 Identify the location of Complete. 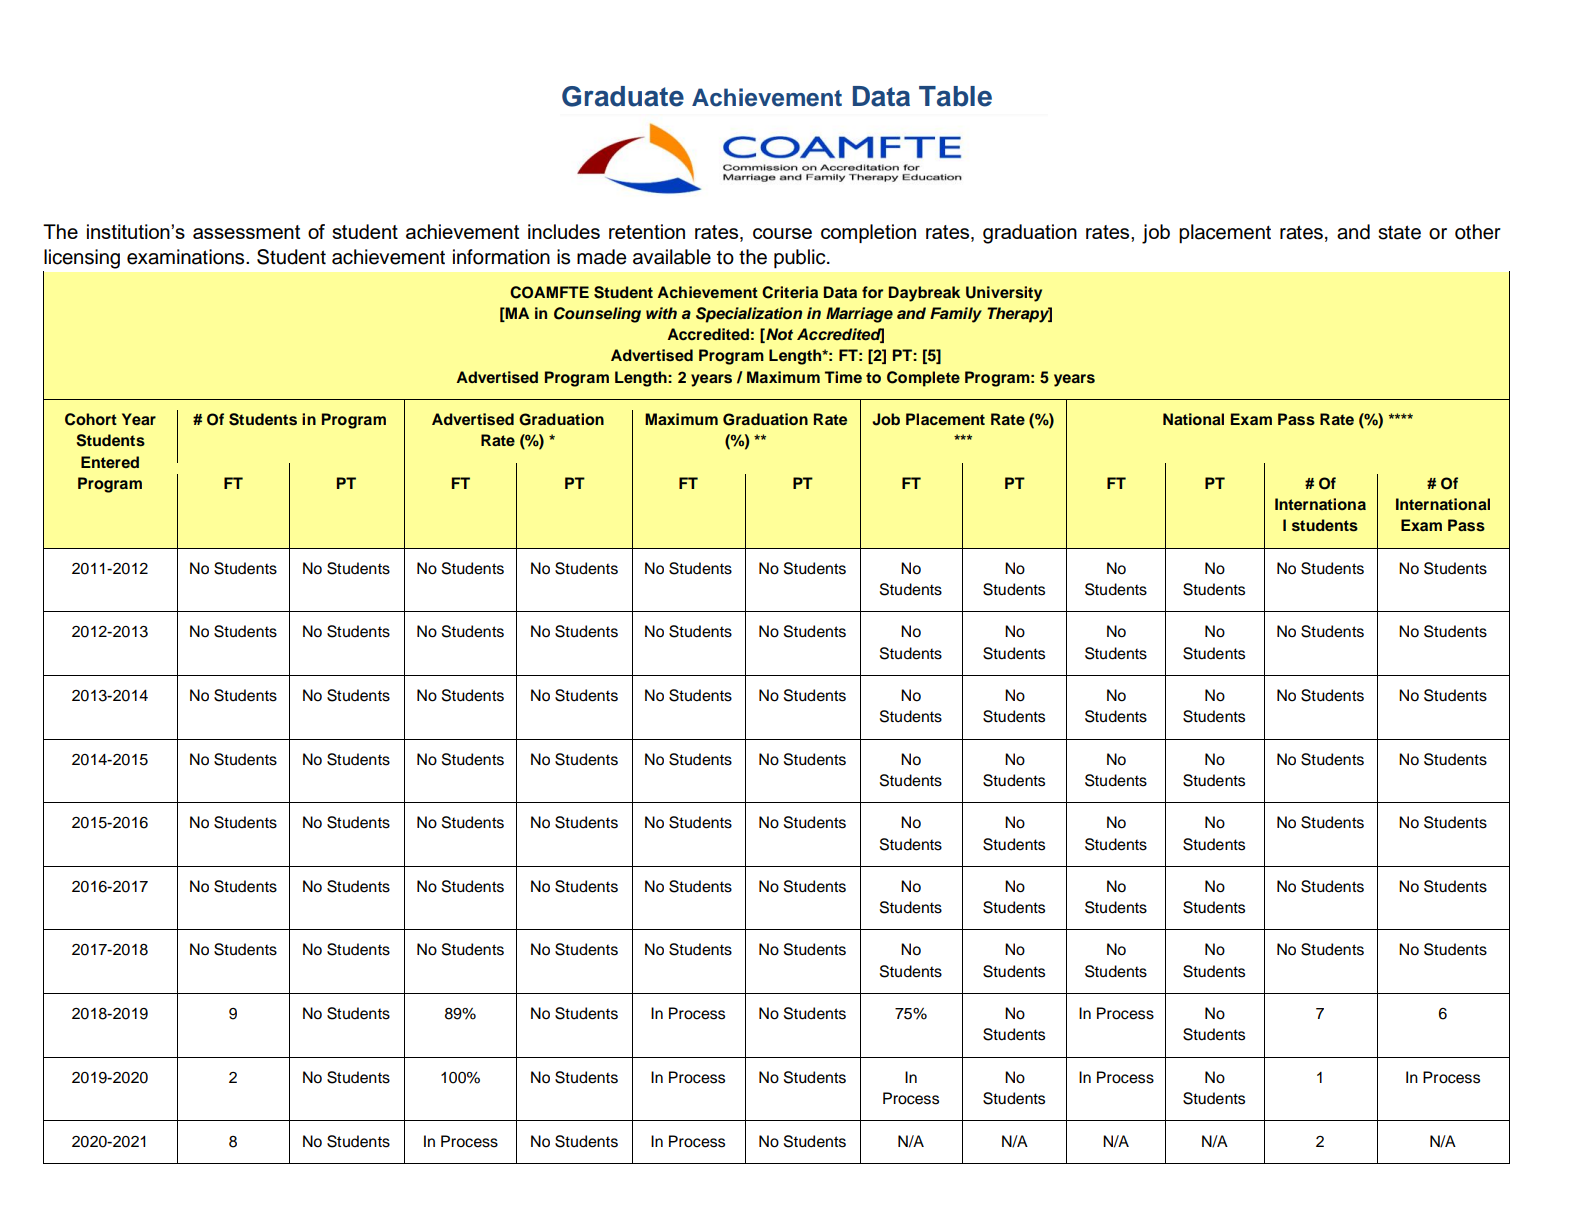
(923, 379).
